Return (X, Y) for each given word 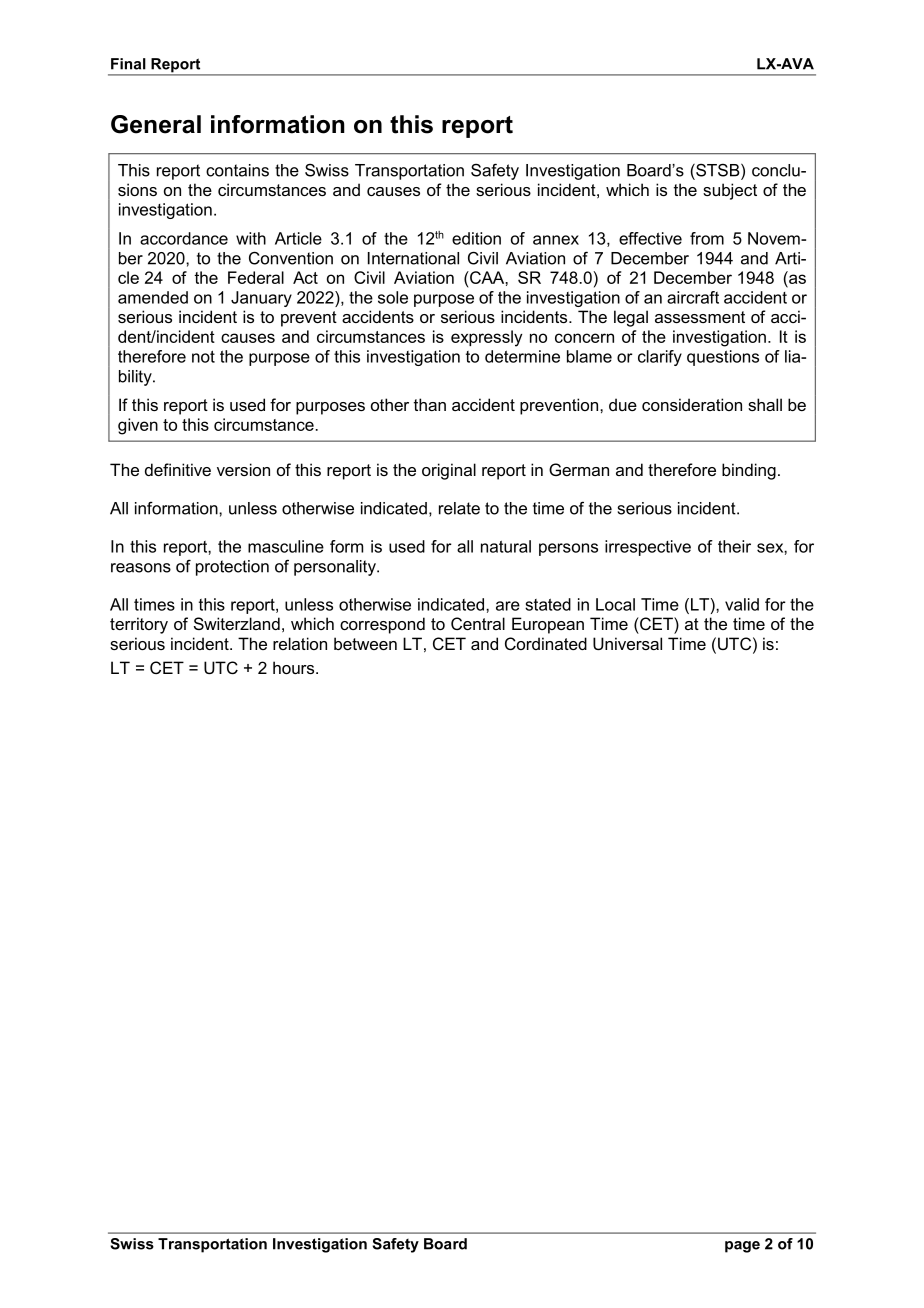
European (548, 625)
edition (476, 238)
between (365, 643)
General (156, 124)
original (449, 471)
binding (749, 471)
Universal (627, 643)
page (742, 1247)
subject (730, 191)
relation (300, 643)
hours (295, 667)
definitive (178, 469)
